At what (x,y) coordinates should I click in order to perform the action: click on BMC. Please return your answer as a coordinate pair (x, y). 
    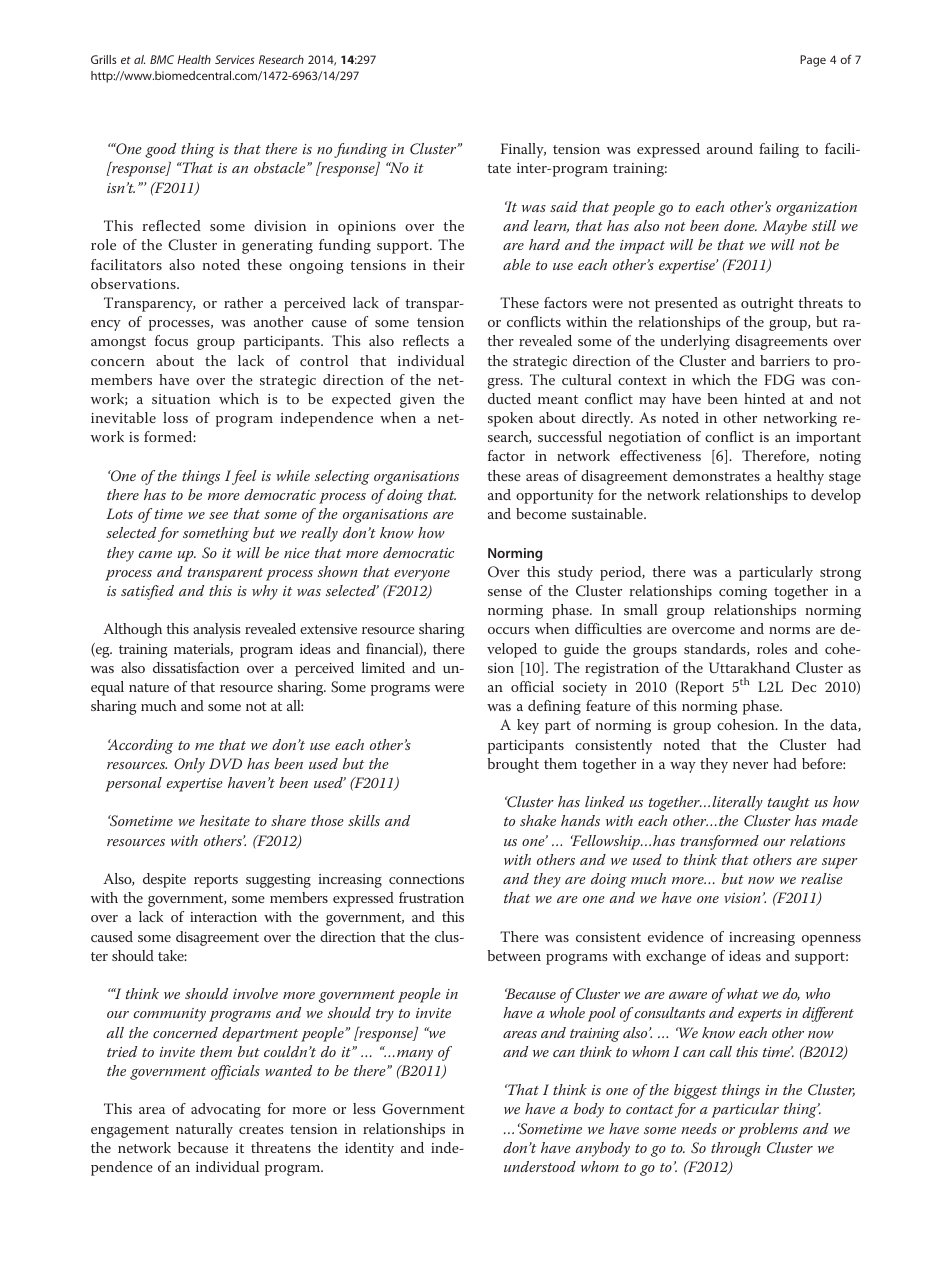
    Looking at the image, I should click on (162, 59).
